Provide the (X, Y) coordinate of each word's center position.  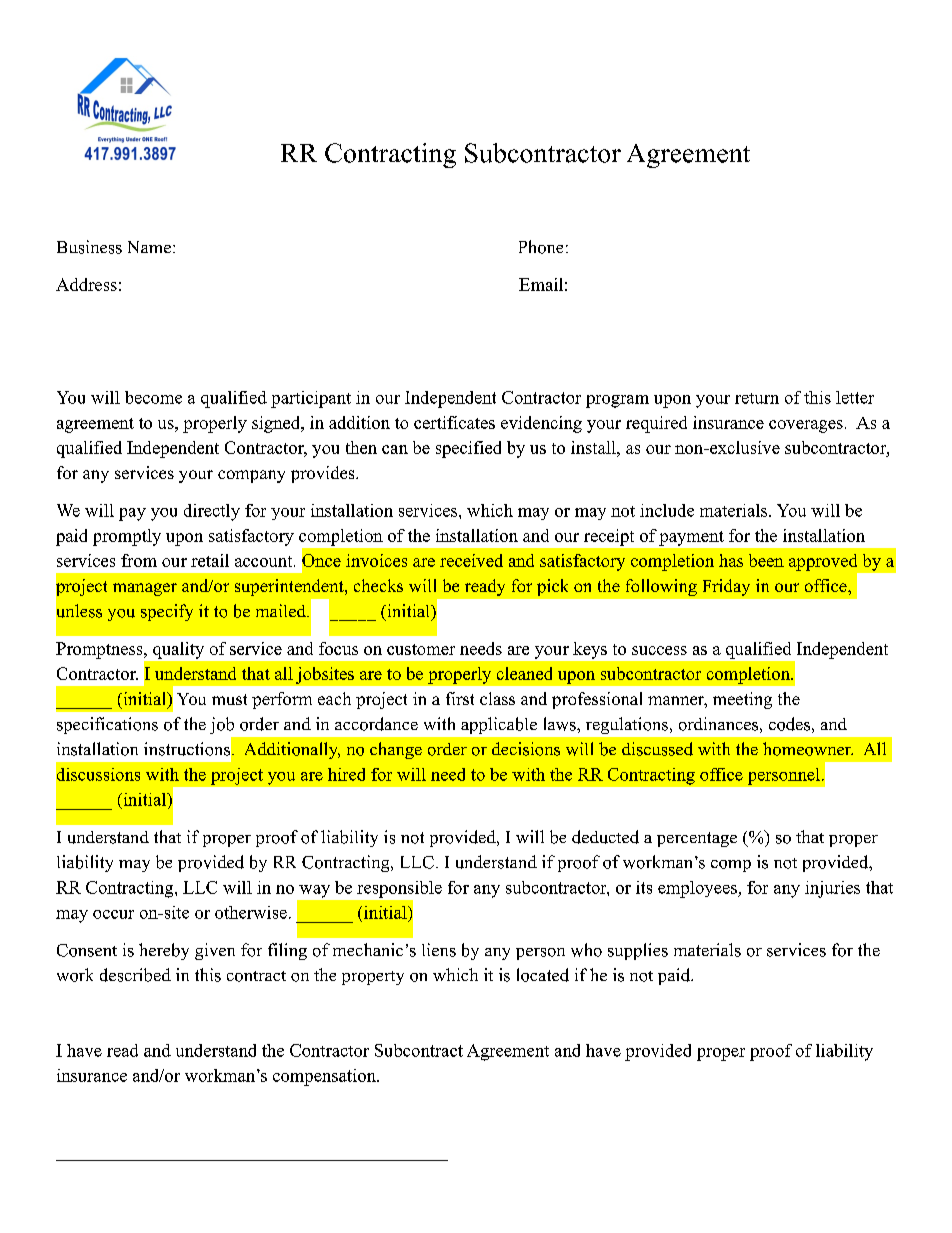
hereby (164, 951)
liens (439, 950)
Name (151, 247)
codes (789, 724)
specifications (107, 725)
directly (212, 512)
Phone (541, 247)
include (667, 510)
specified (468, 449)
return (757, 398)
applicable (499, 725)
